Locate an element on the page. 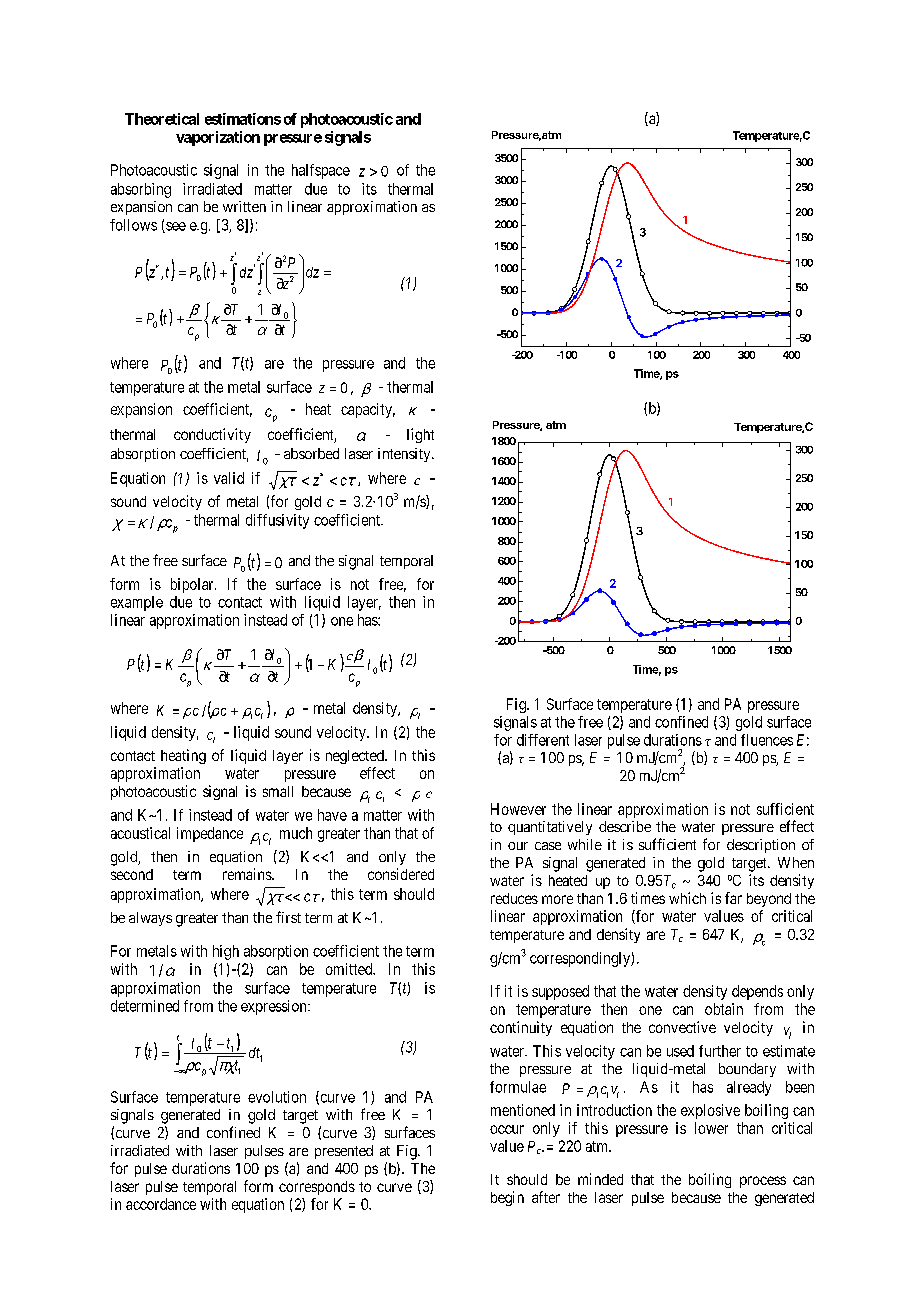  written is located at coordinates (244, 206).
